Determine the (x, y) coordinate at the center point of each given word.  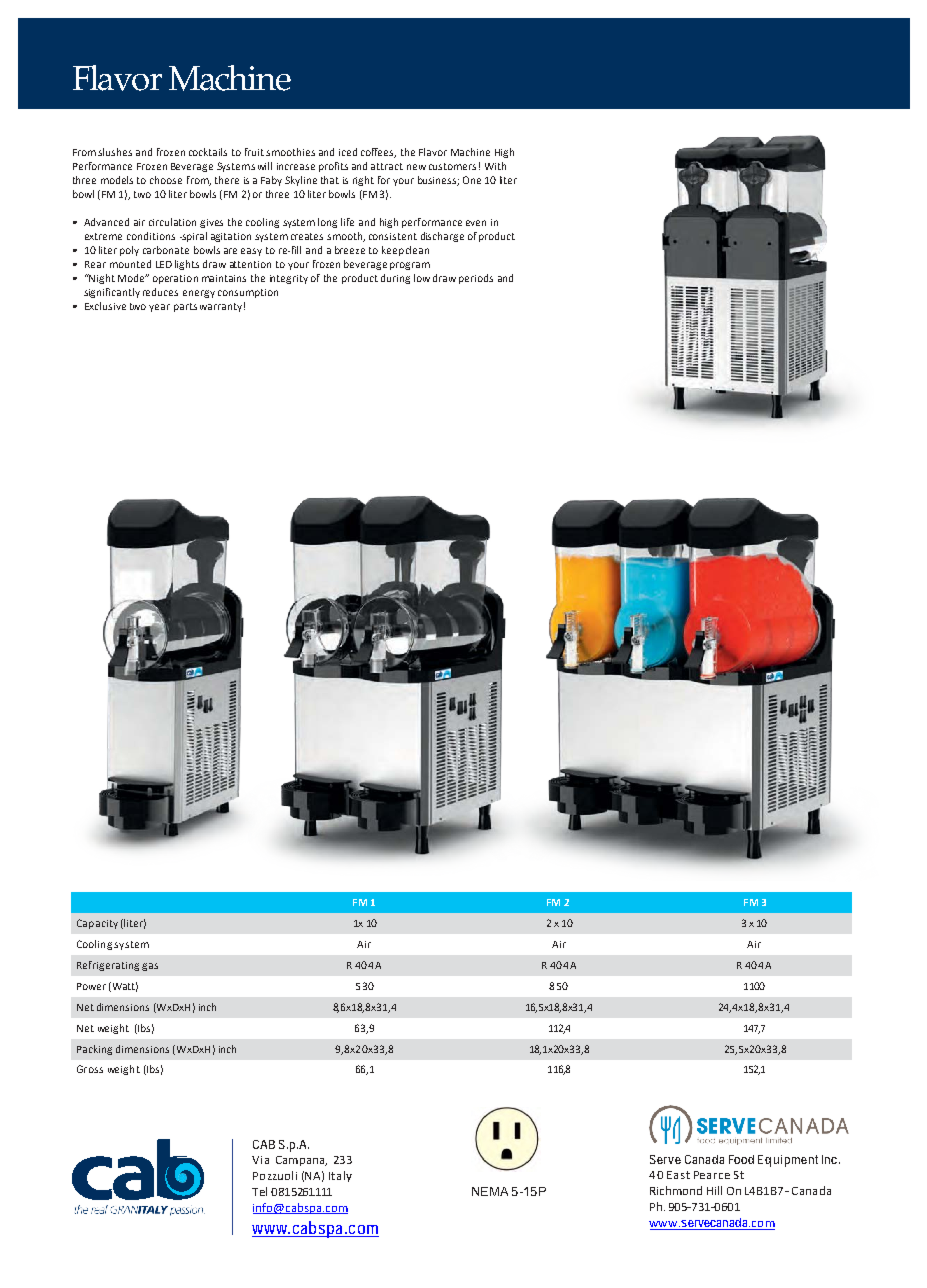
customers (452, 166)
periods (476, 279)
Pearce (712, 1175)
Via (260, 1160)
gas (150, 967)
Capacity (97, 924)
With (495, 166)
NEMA (490, 1191)
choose (166, 180)
